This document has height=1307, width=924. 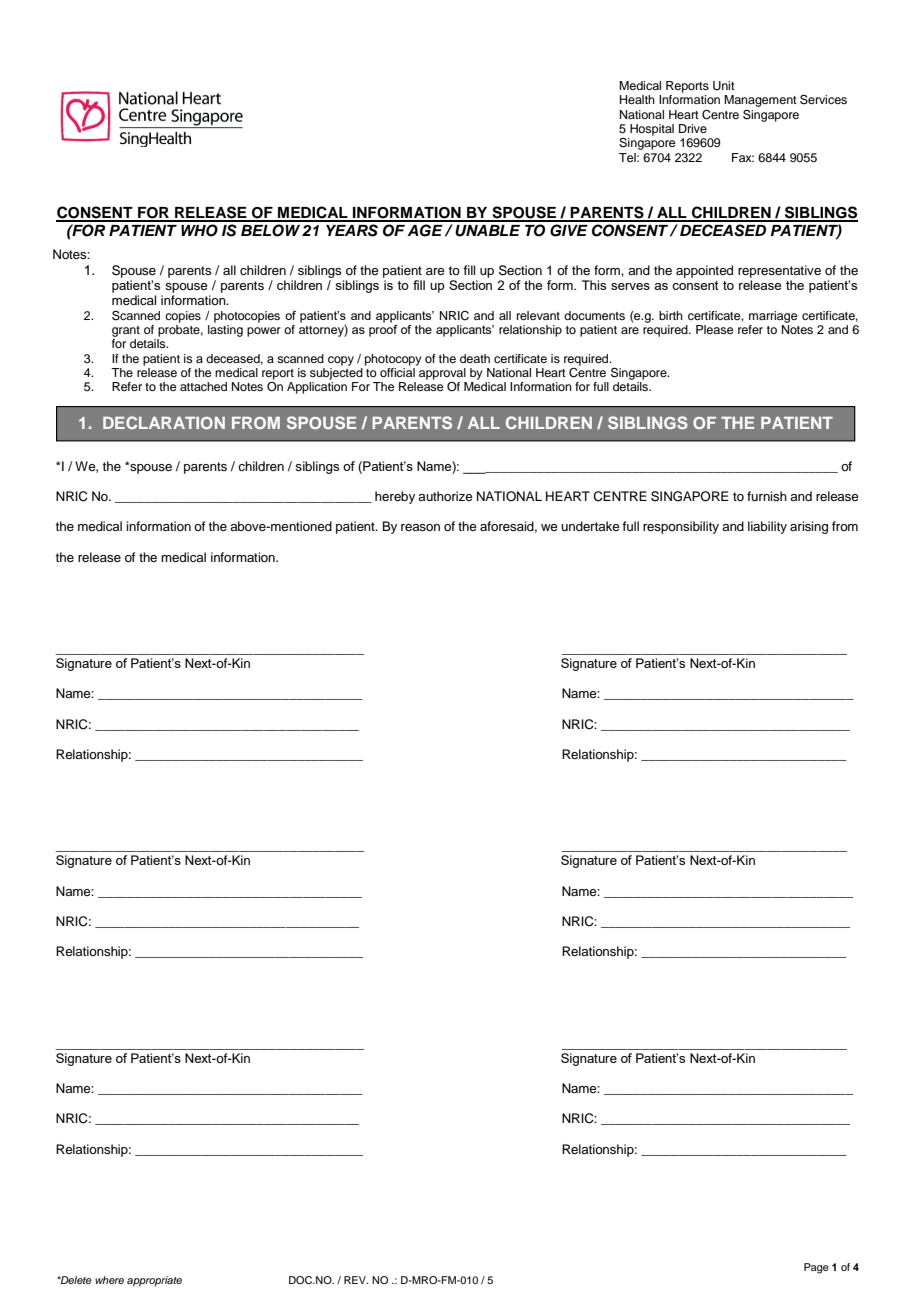 I want to click on Page, so click(x=816, y=1268).
